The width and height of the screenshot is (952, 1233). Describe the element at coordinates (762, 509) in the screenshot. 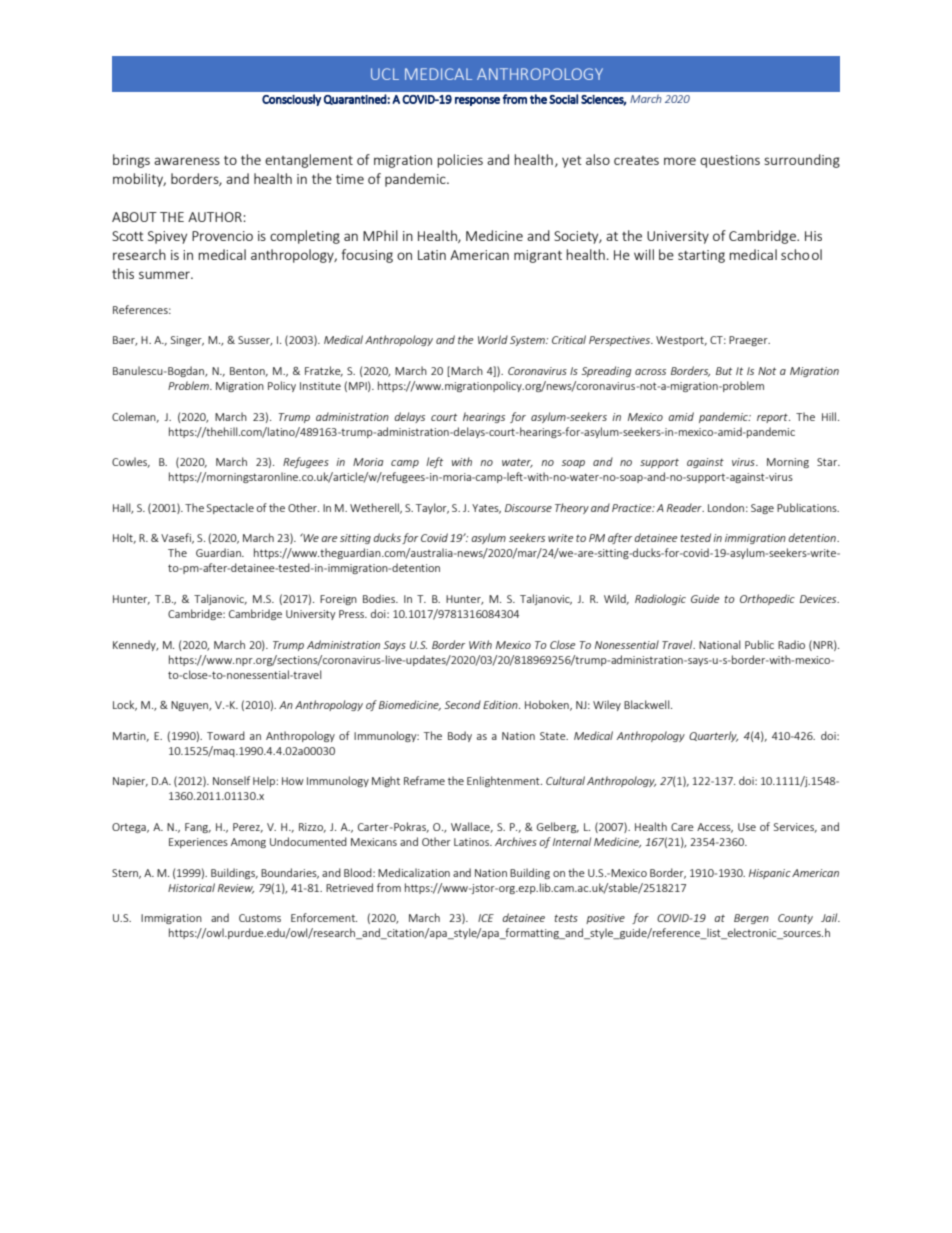

I see `Sage` at that location.
